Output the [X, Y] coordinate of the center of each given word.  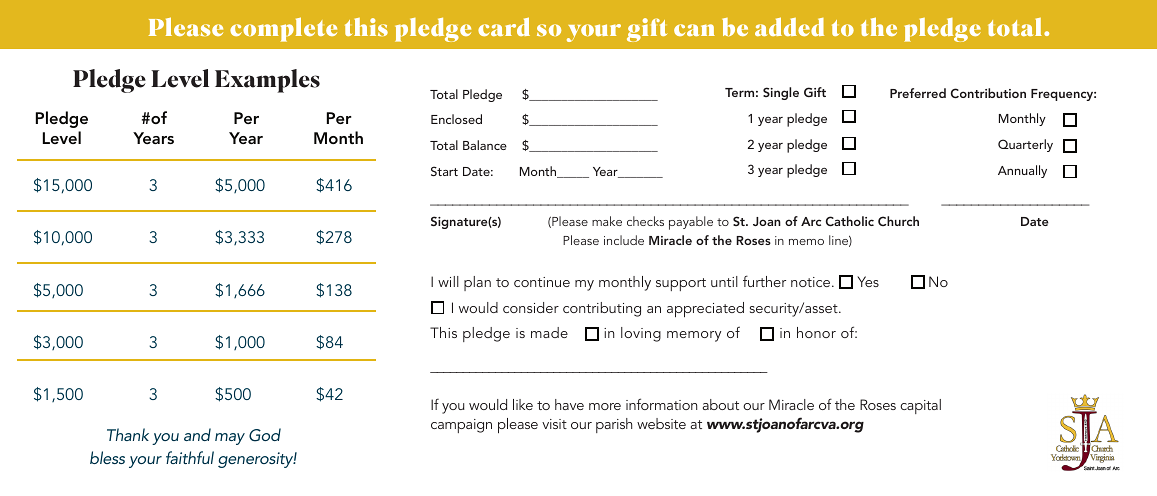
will [448, 281]
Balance [485, 145]
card [504, 26]
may [230, 439]
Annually [1022, 171]
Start [444, 171]
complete [283, 29]
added [789, 26]
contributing [602, 309]
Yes [868, 281]
